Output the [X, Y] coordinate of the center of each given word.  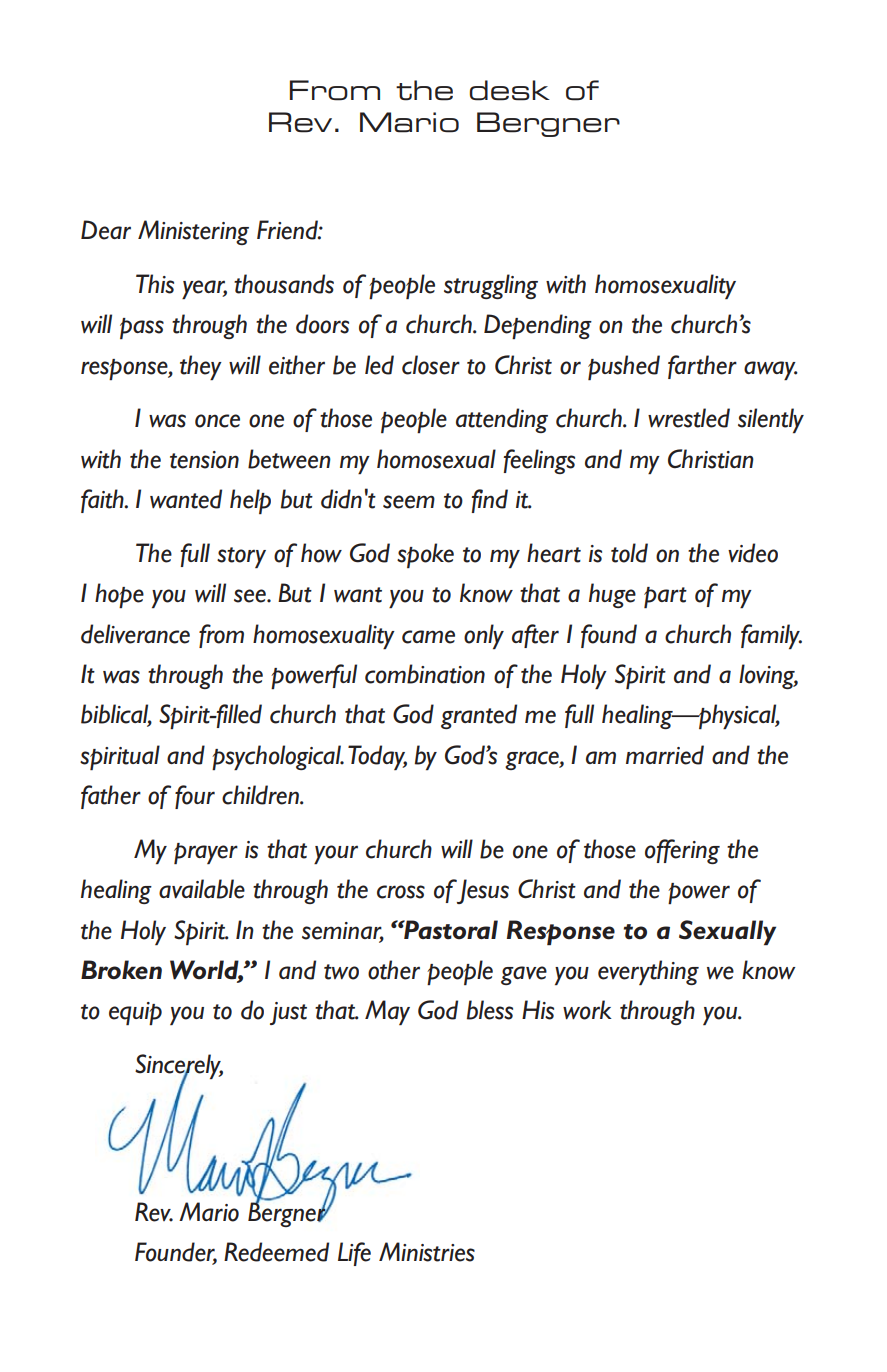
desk [510, 90]
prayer [206, 854]
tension [204, 460]
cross [401, 892]
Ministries [427, 1252]
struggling [491, 286]
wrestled [689, 418]
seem [409, 502]
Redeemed [276, 1252]
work [587, 1010]
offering [682, 851]
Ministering [193, 232]
